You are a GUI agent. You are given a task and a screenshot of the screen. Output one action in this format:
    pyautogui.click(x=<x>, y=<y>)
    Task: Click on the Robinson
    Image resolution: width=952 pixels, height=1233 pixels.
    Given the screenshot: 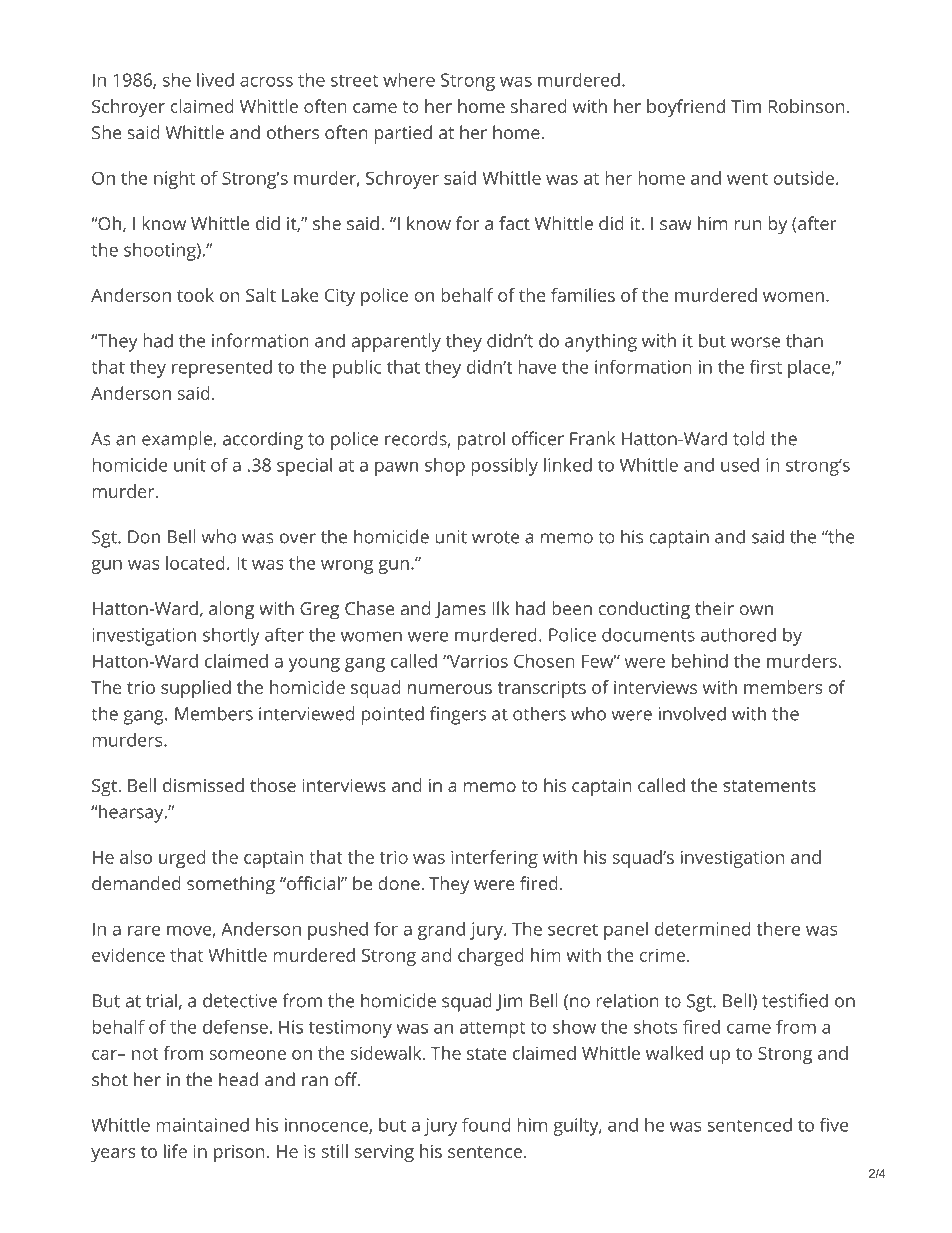 What is the action you would take?
    pyautogui.click(x=806, y=106)
